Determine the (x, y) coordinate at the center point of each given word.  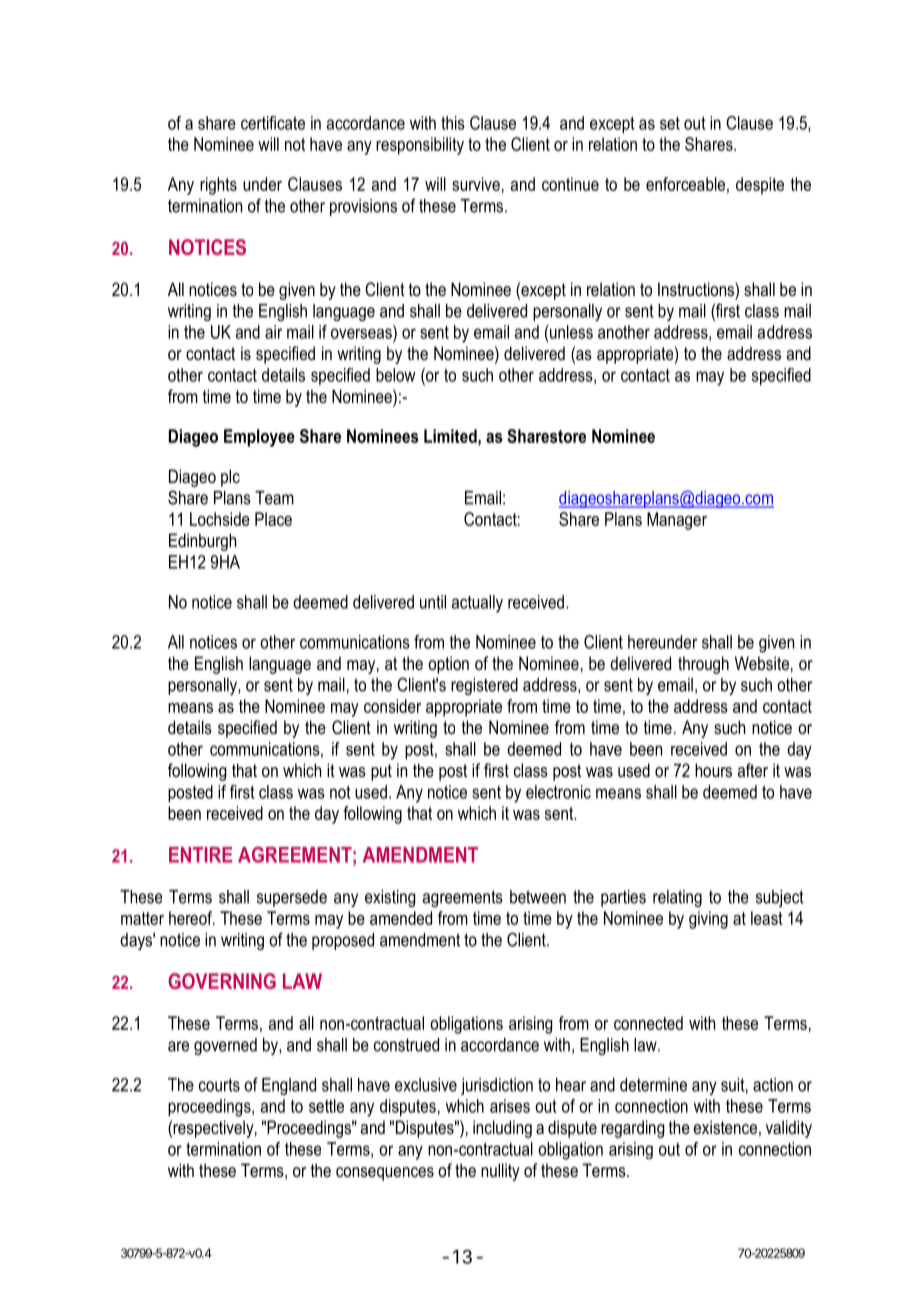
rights (218, 186)
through (703, 665)
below (396, 375)
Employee (259, 438)
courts (219, 1085)
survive (476, 184)
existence (725, 1127)
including (502, 1129)
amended (401, 918)
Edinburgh (202, 542)
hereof (191, 918)
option (448, 665)
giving (708, 920)
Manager (677, 521)
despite (760, 186)
